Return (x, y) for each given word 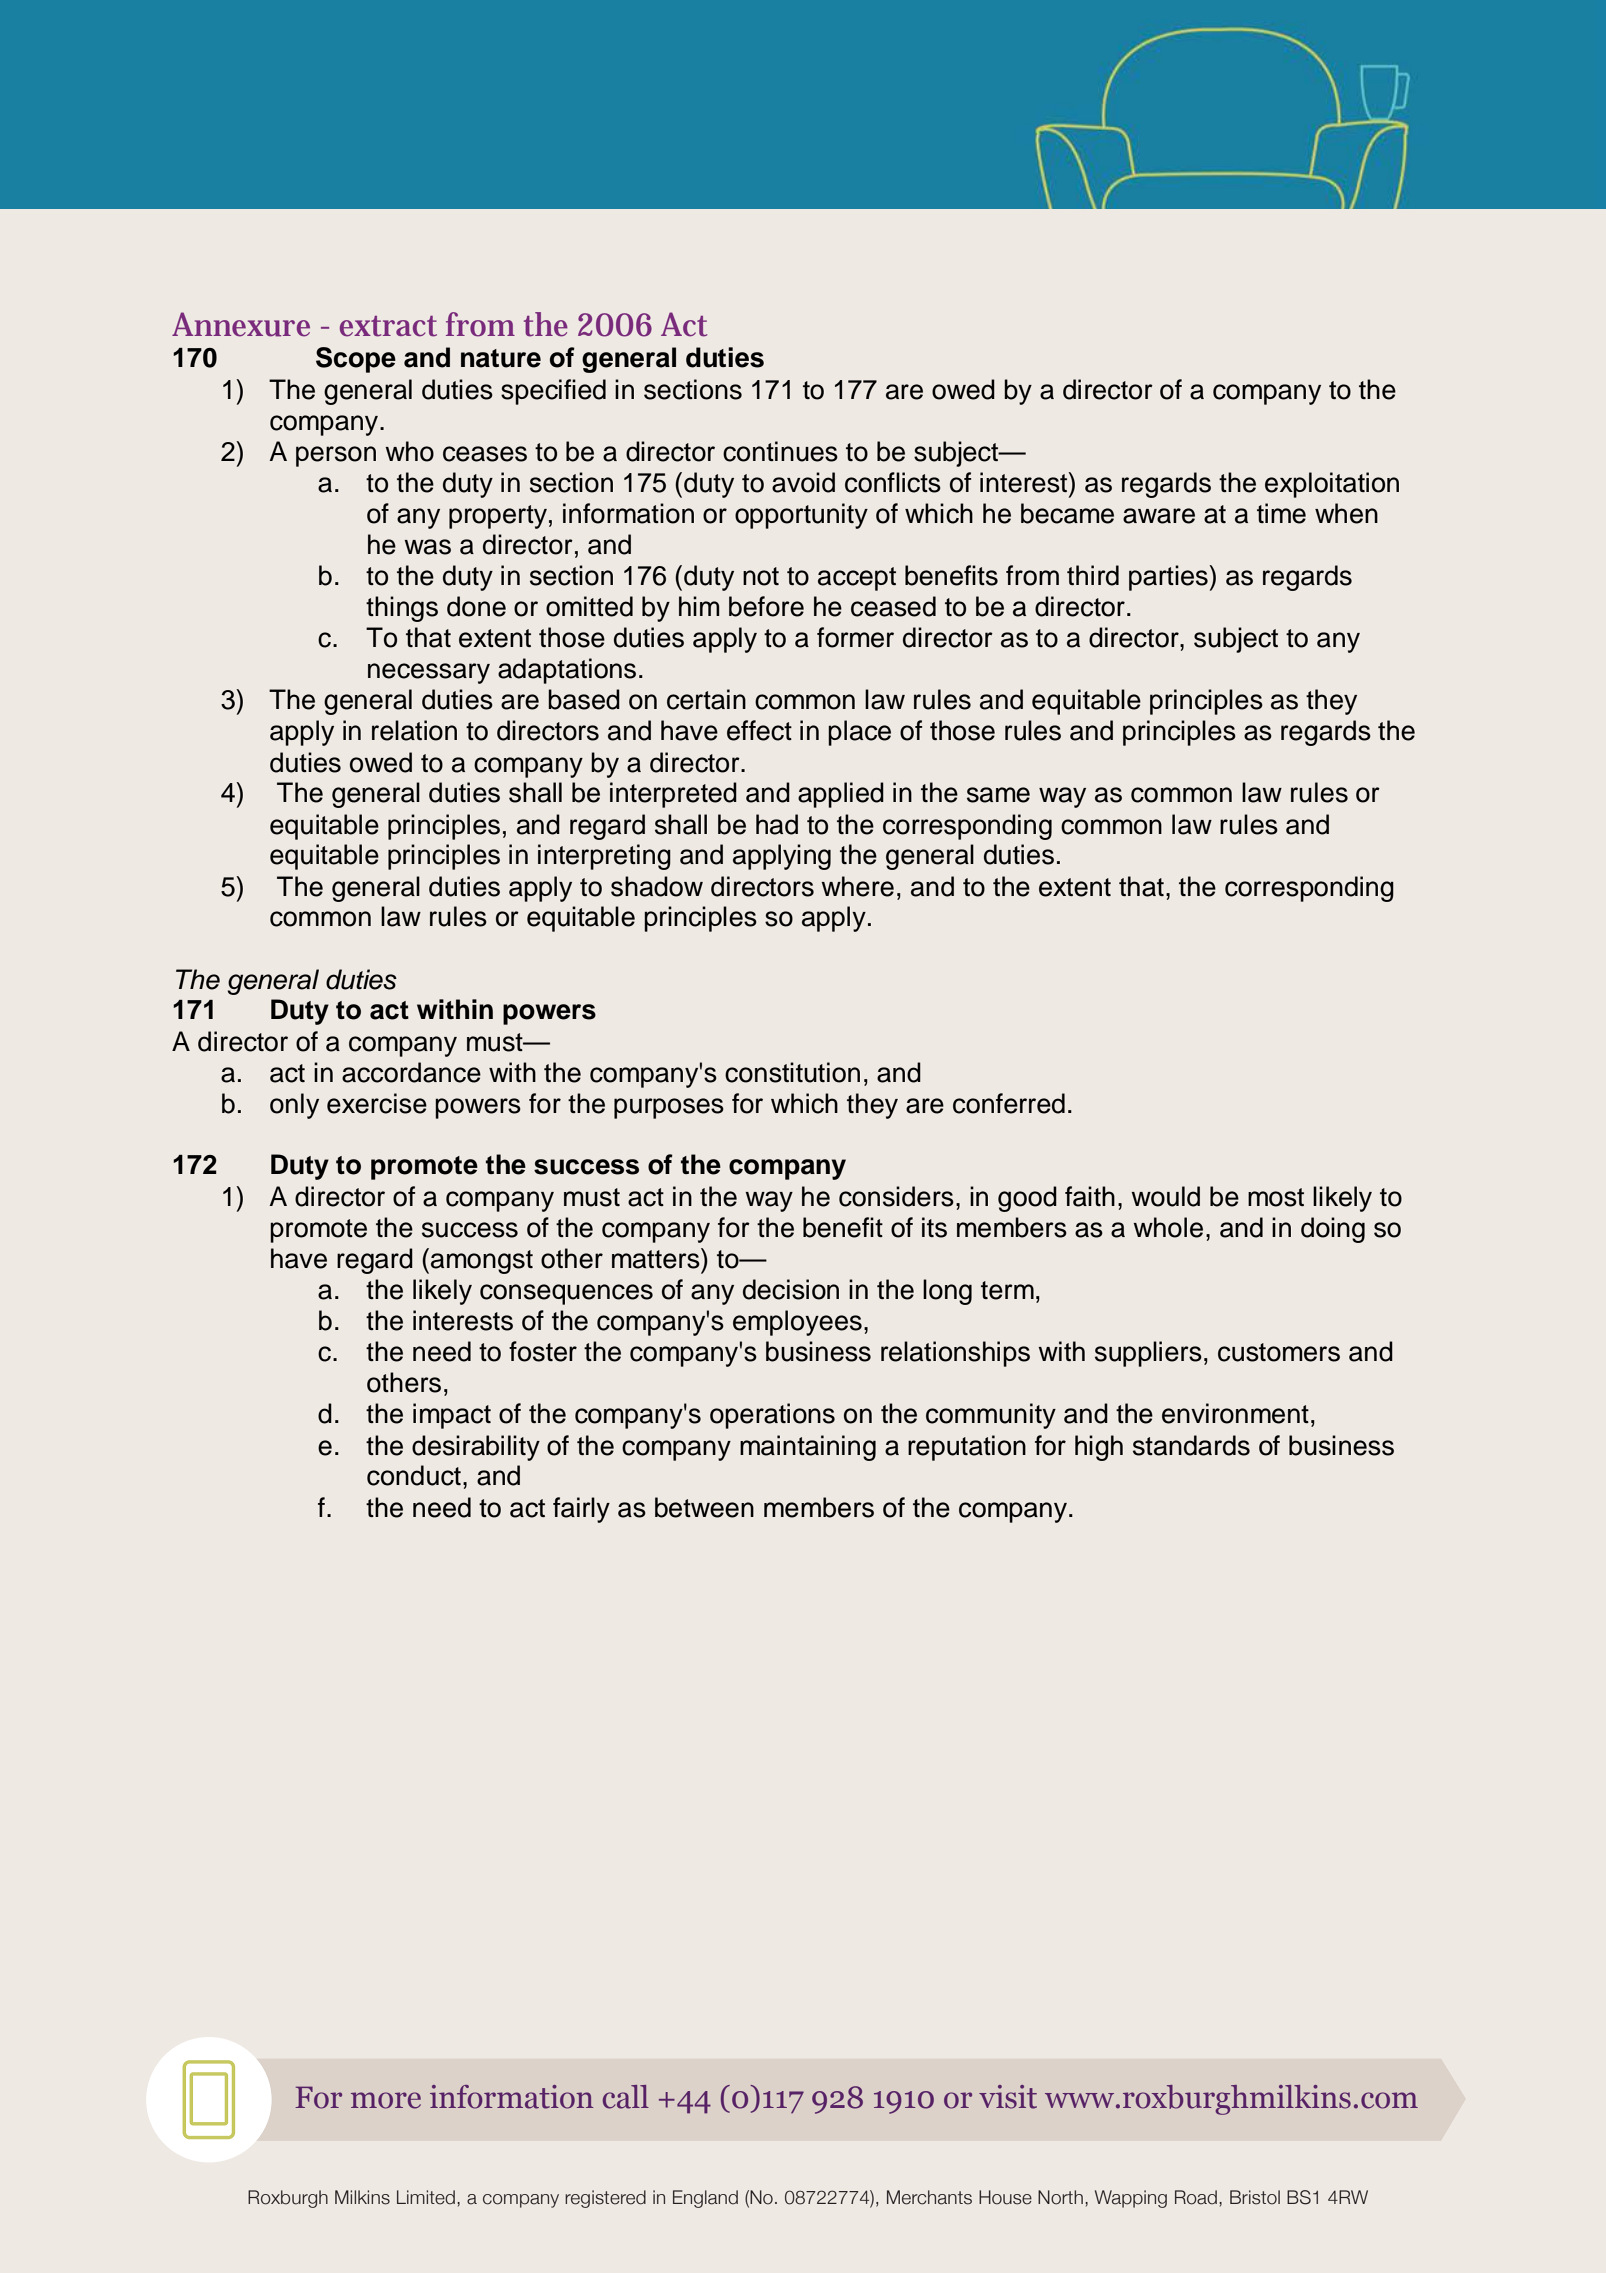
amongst (482, 1262)
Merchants (929, 2197)
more (386, 2100)
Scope (356, 360)
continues (780, 451)
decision (791, 1289)
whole (1168, 1227)
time (1281, 513)
